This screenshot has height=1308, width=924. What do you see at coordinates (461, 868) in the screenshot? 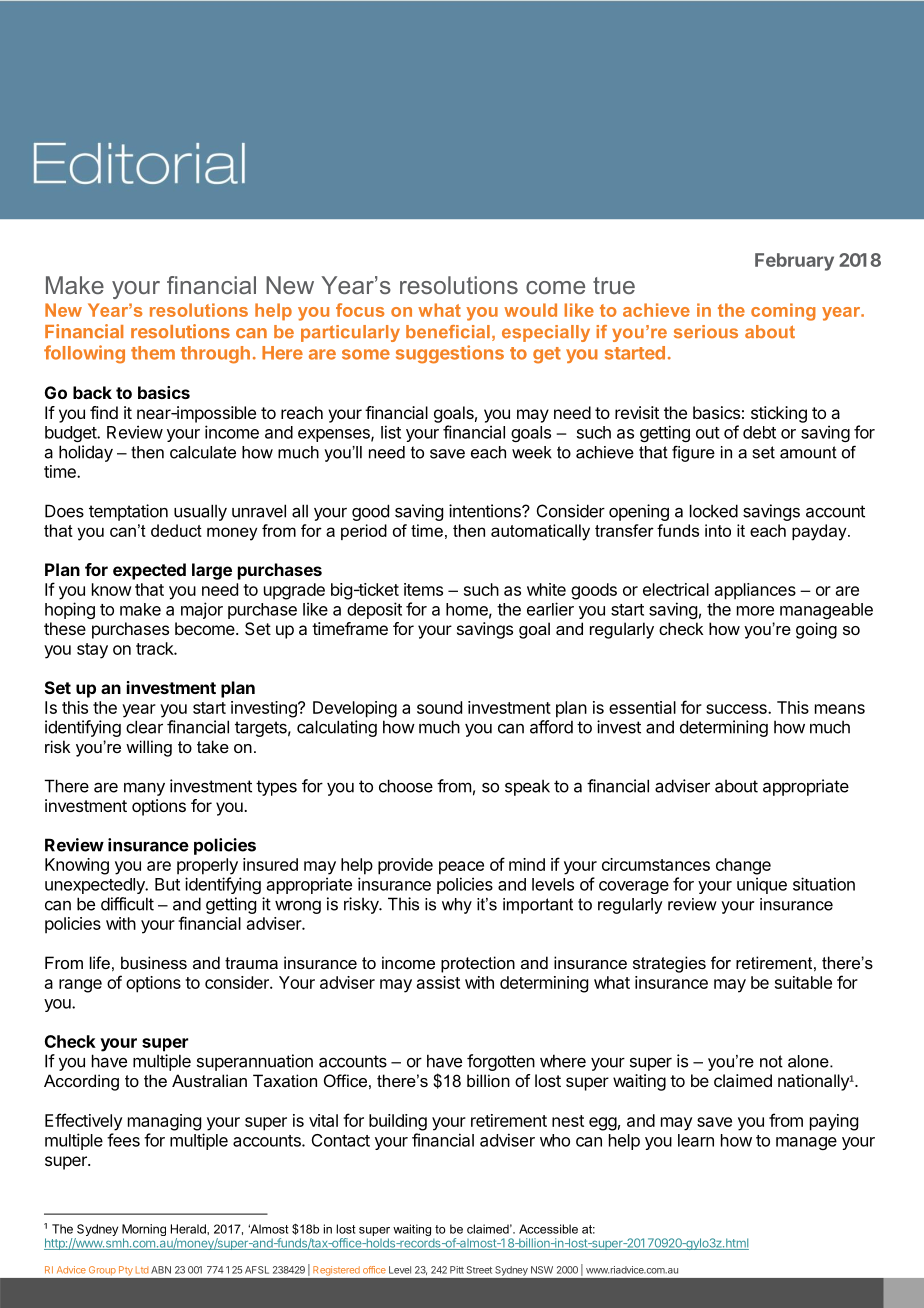
I see `peace` at bounding box center [461, 868].
